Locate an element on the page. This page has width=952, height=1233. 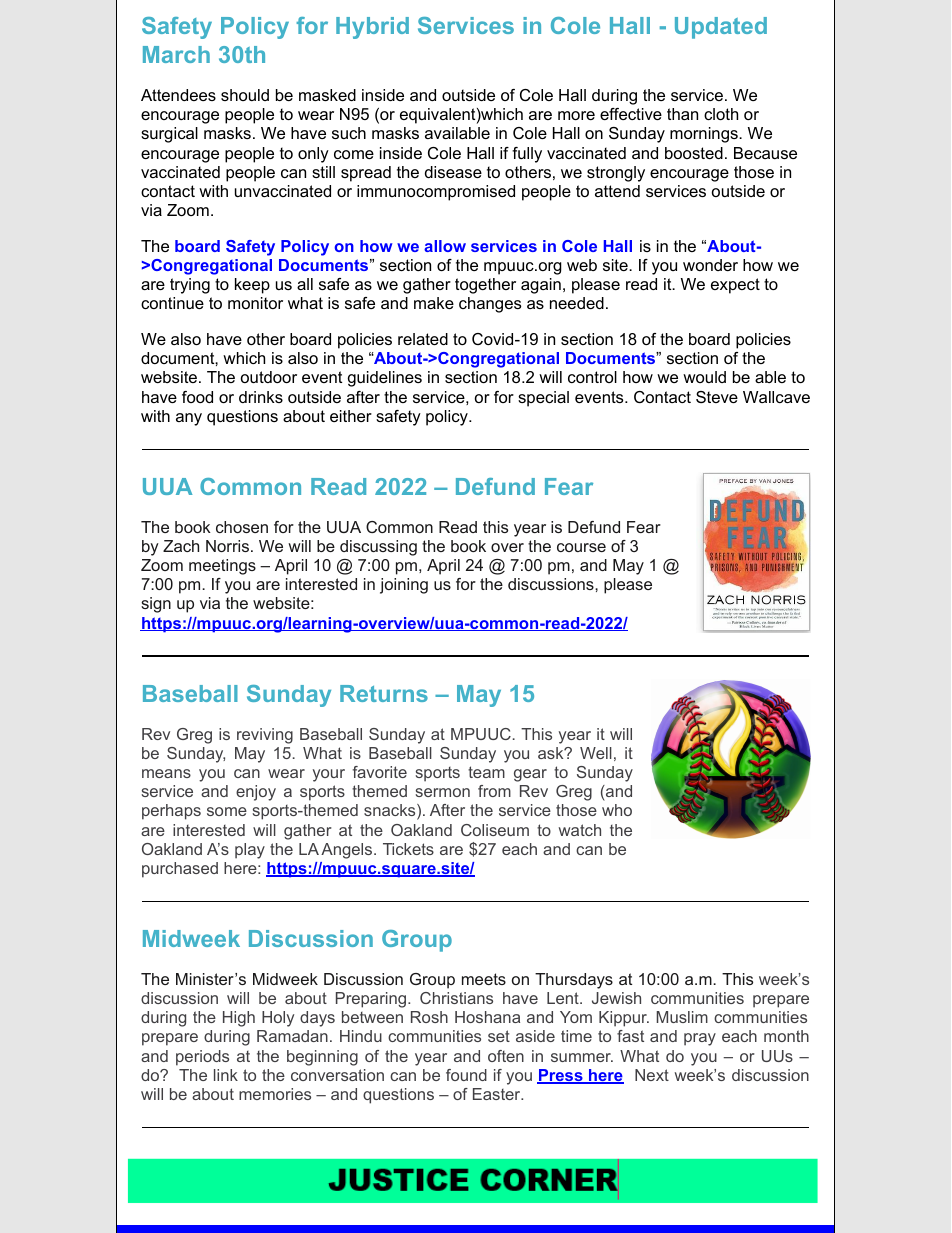
meetings is located at coordinates (222, 567).
